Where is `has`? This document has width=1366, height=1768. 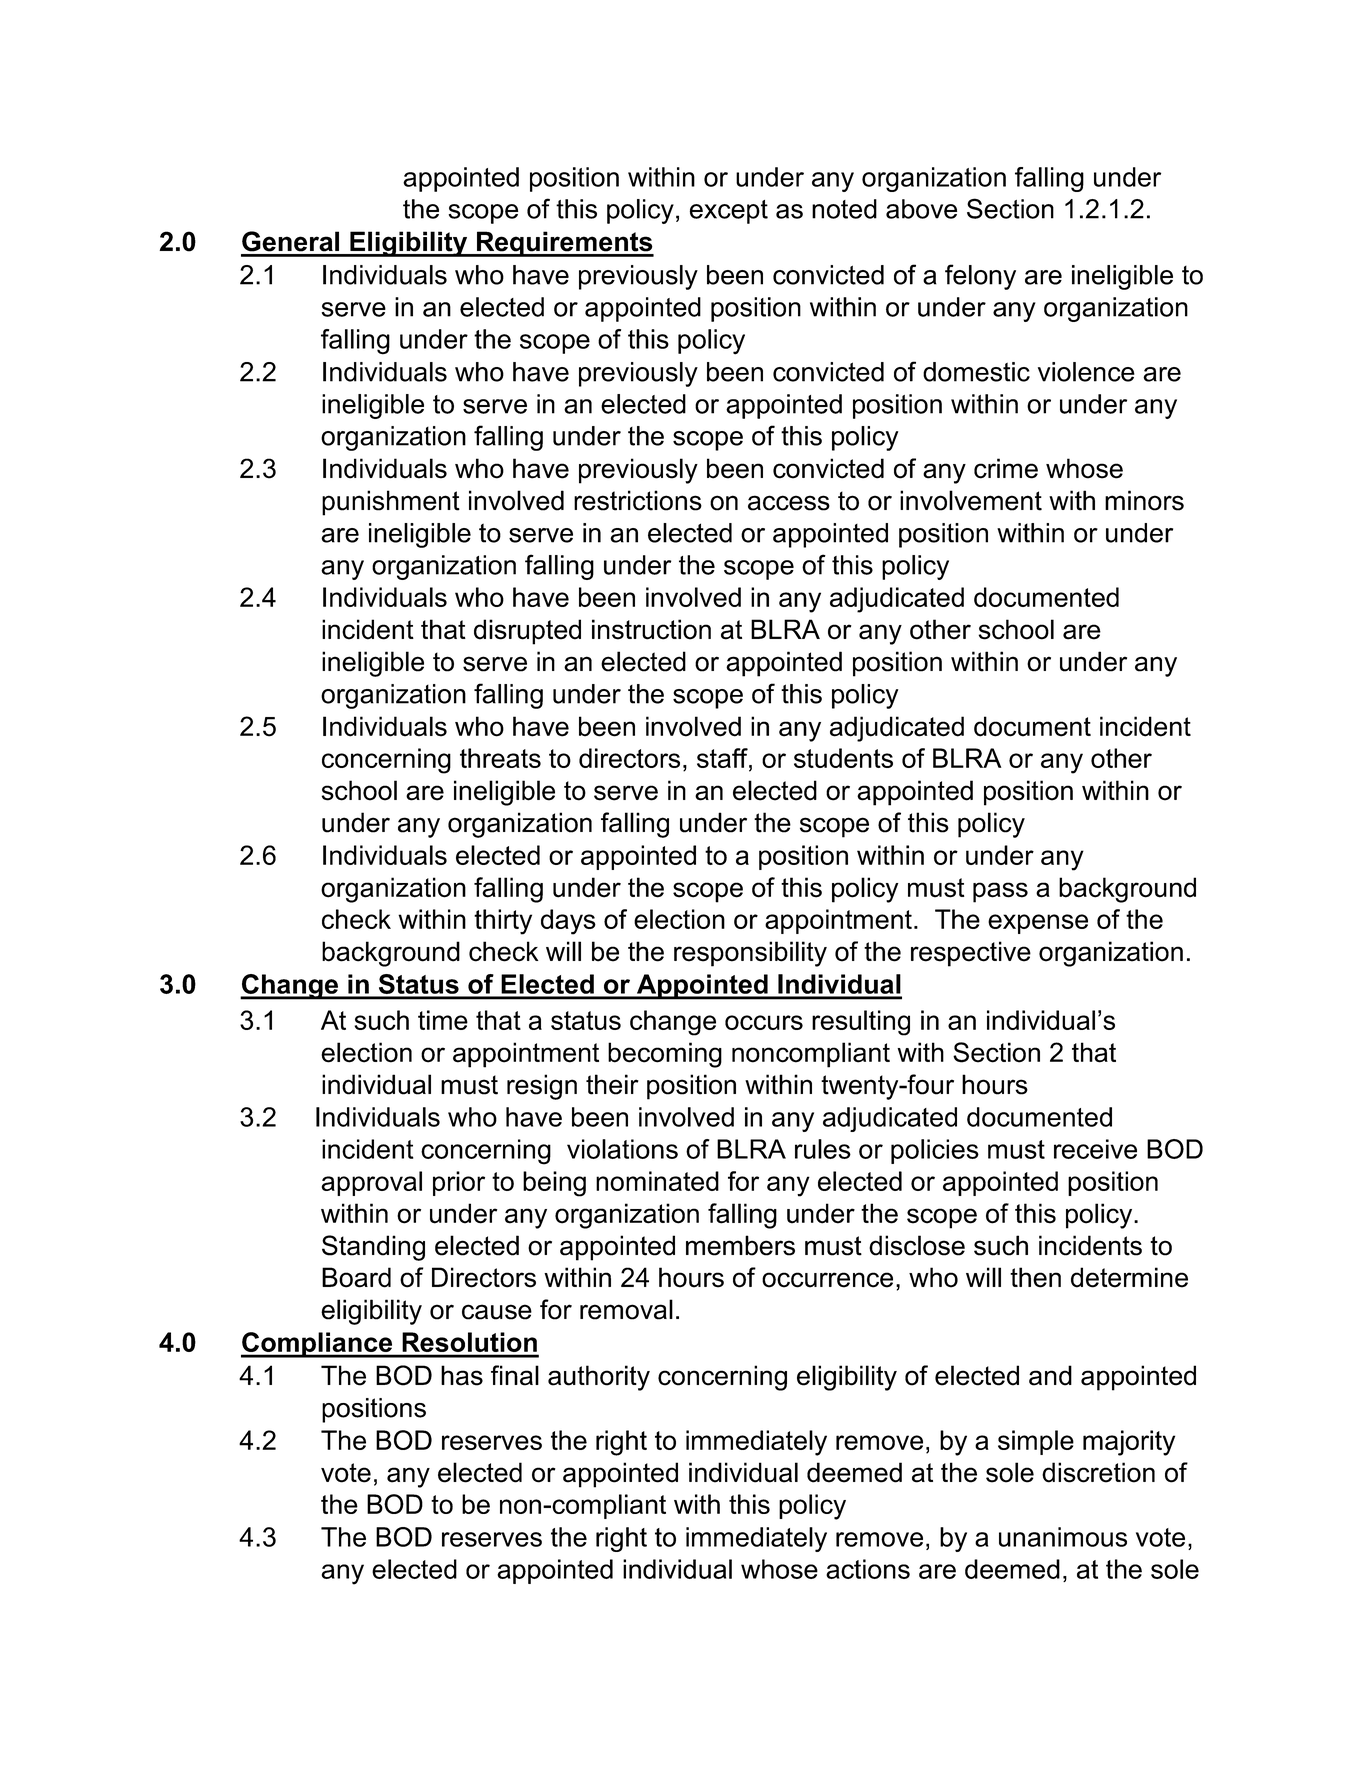
has is located at coordinates (462, 1375).
